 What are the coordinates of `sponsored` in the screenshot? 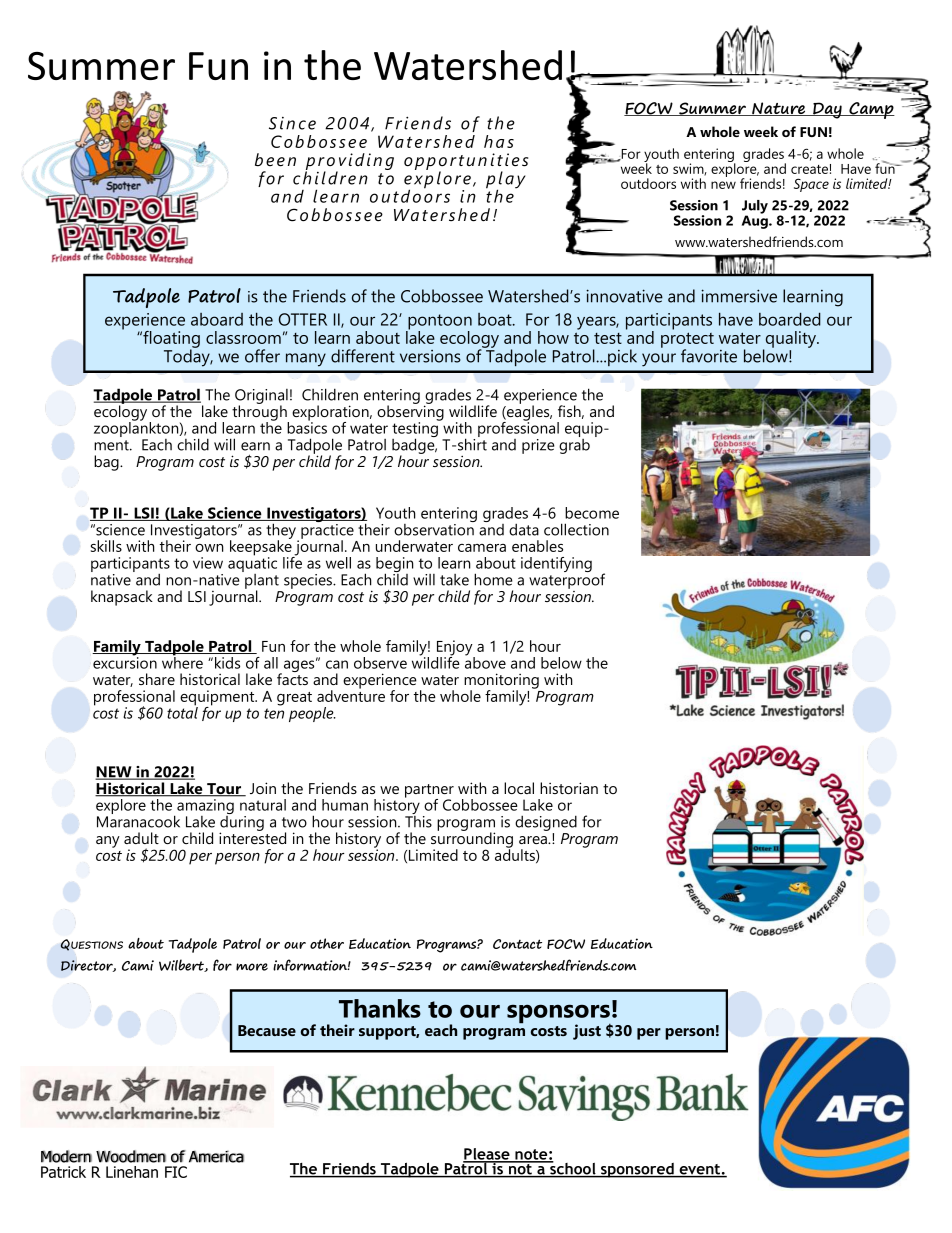 It's located at (637, 1170).
